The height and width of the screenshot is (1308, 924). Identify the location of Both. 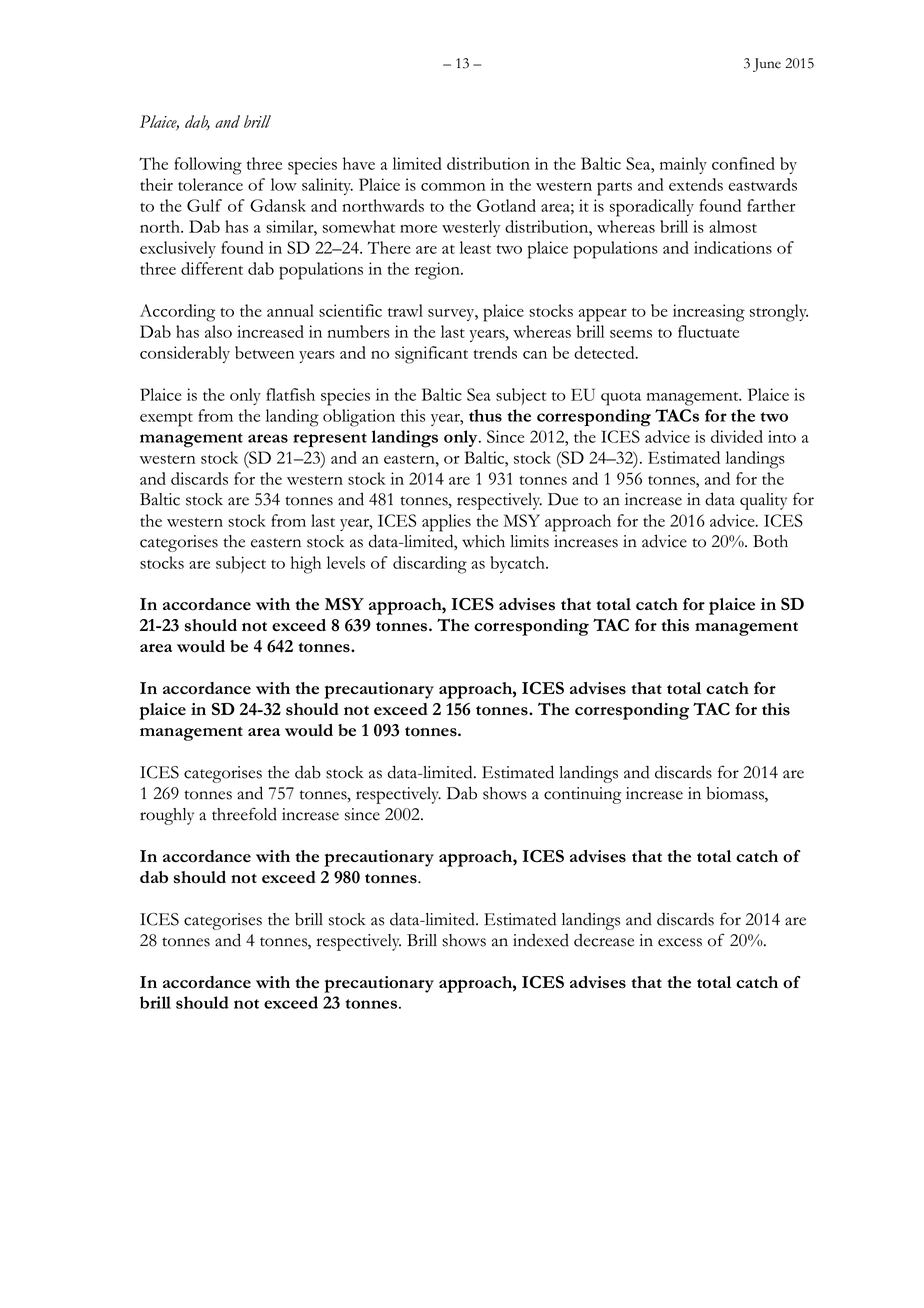
(770, 541).
